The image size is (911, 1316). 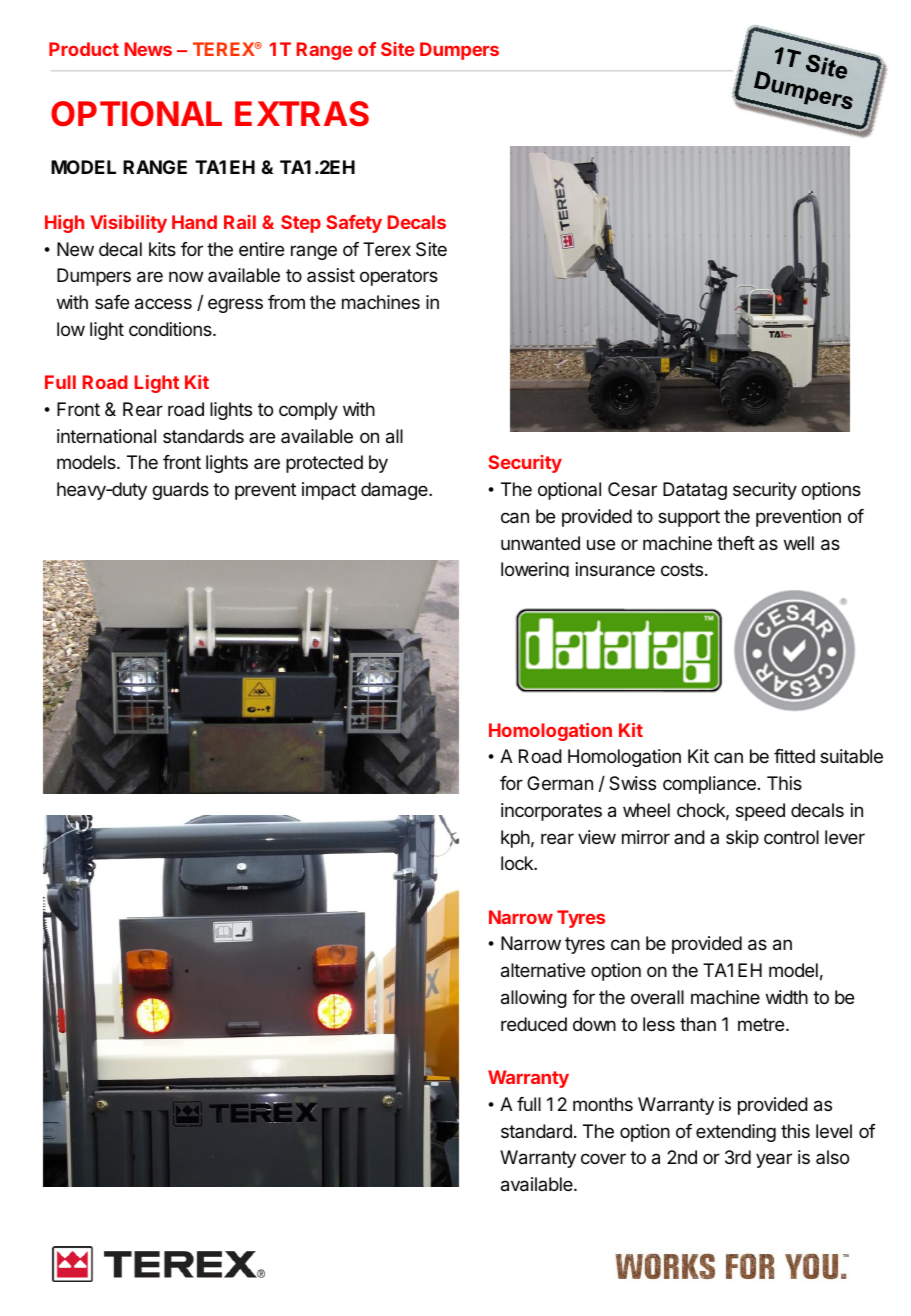 I want to click on EXTRAS, so click(x=302, y=114).
